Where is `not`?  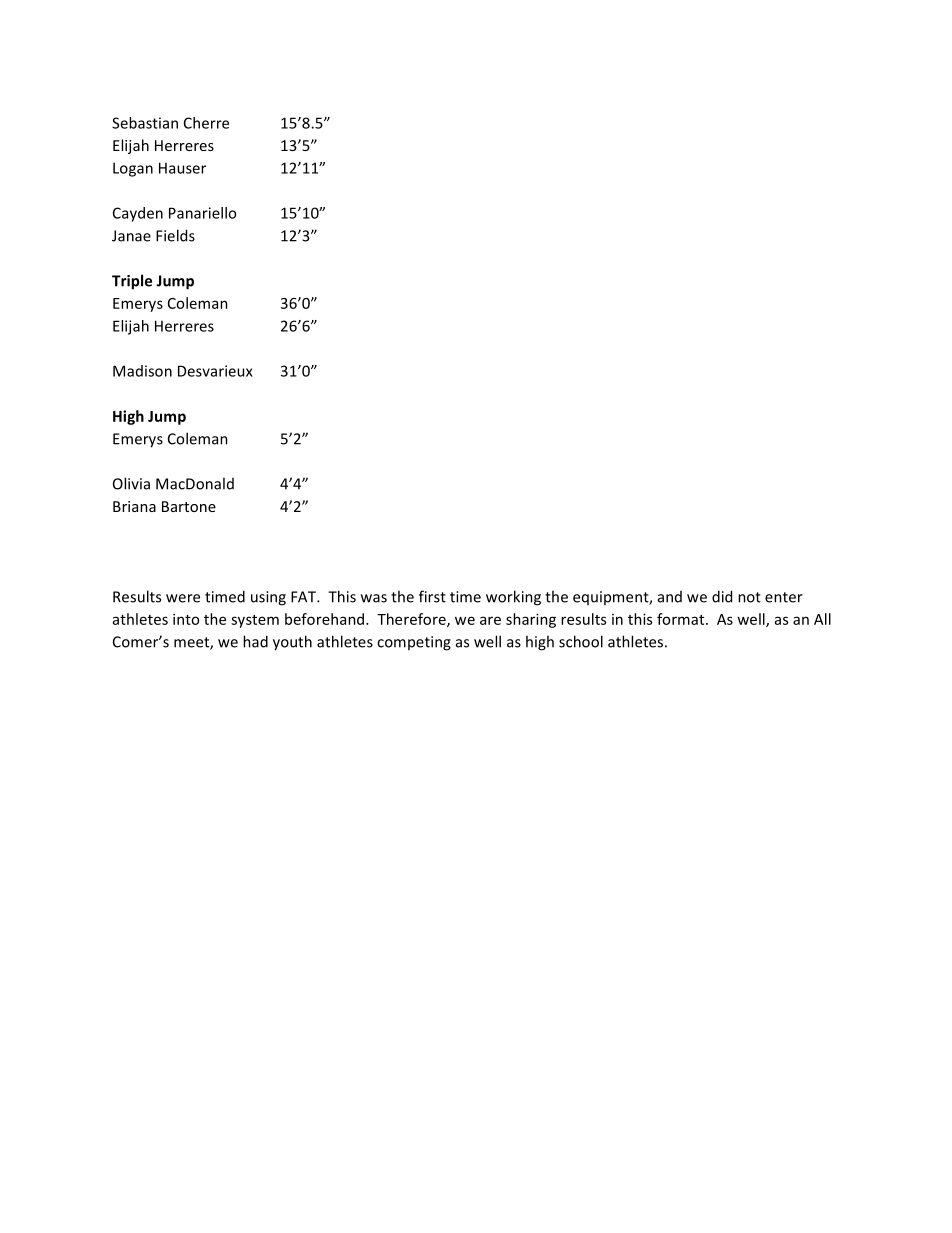
not is located at coordinates (749, 597).
